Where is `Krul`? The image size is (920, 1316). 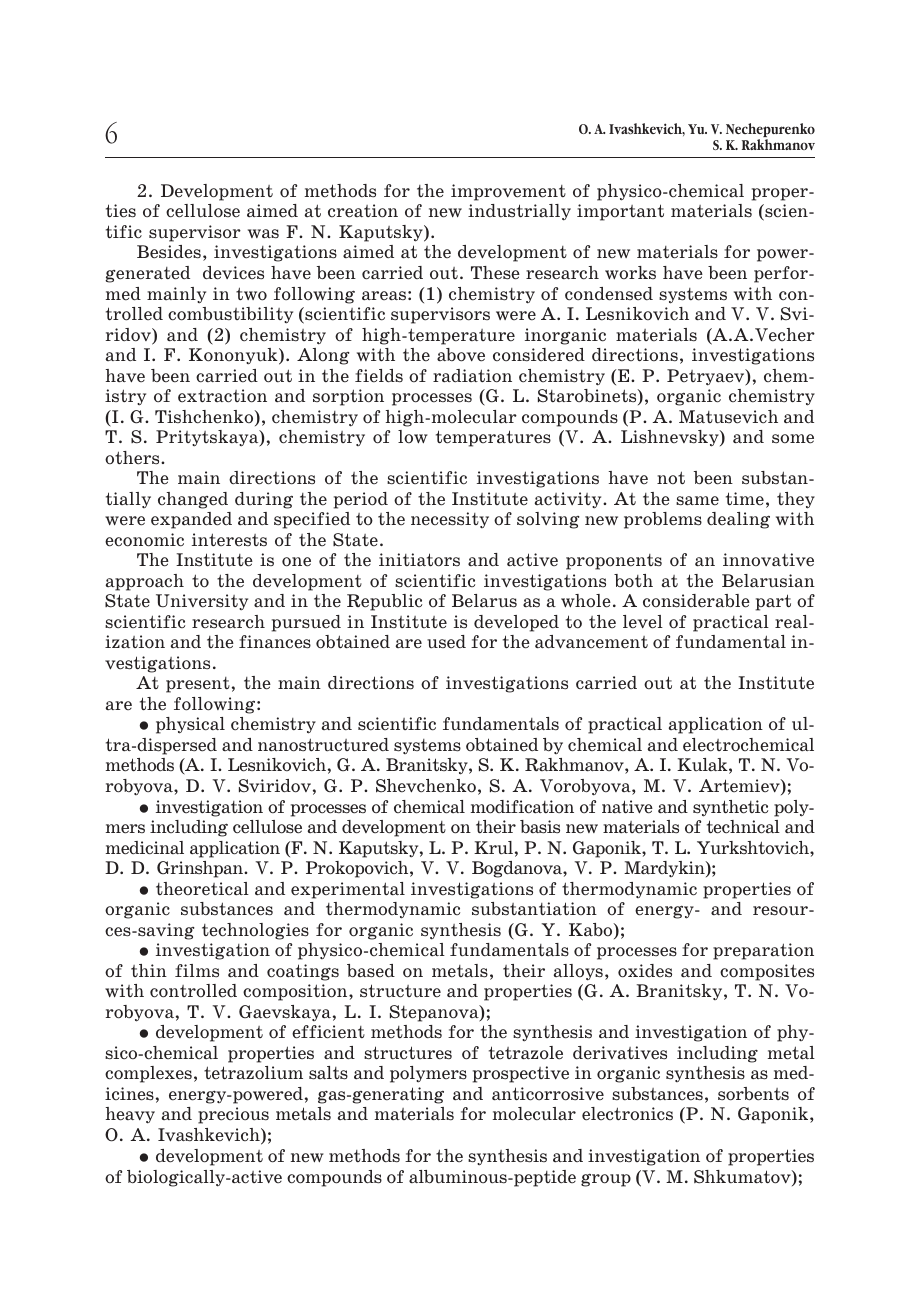 Krul is located at coordinates (493, 848).
